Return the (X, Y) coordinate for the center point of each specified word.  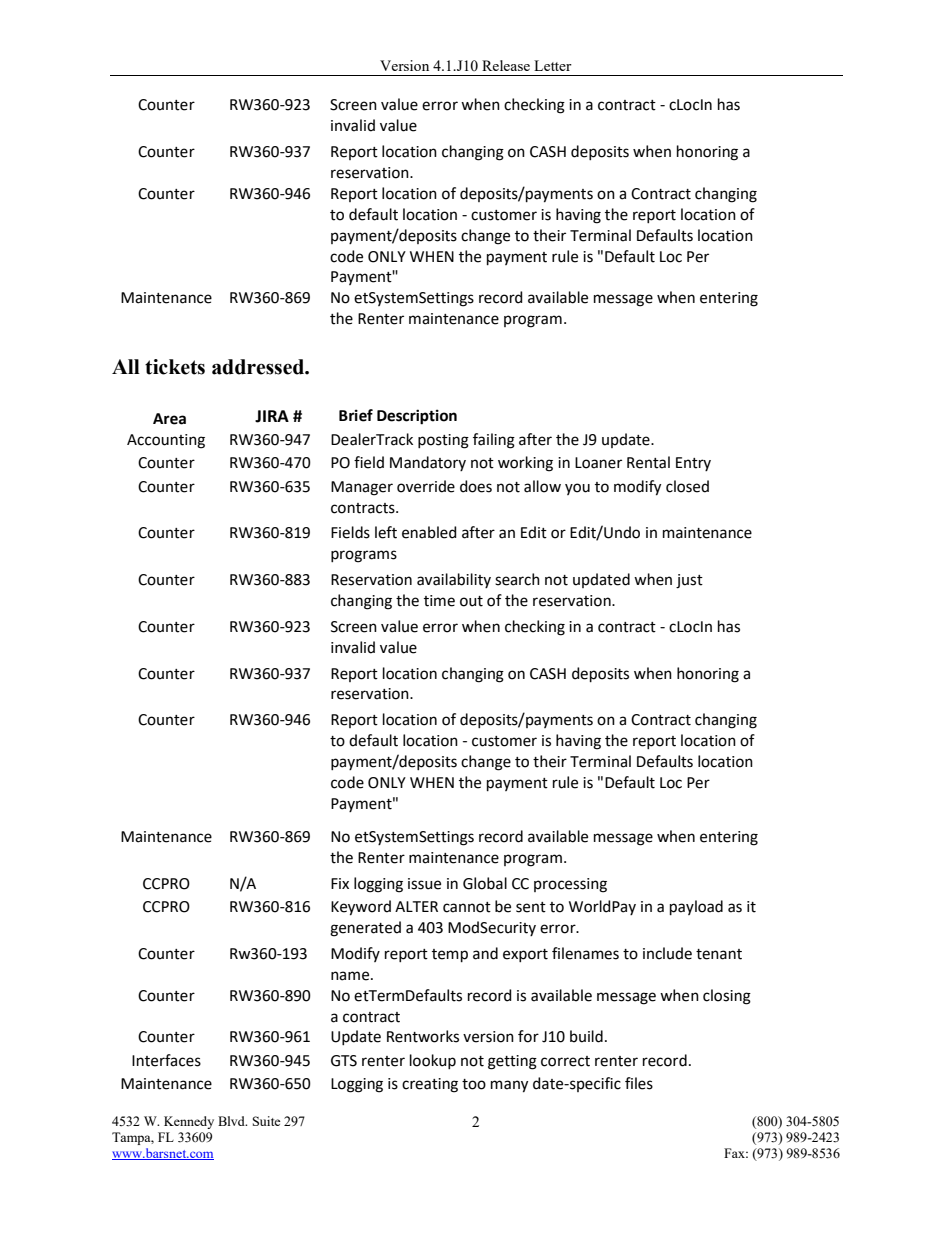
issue (424, 884)
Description (417, 417)
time (439, 601)
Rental (648, 462)
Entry (693, 464)
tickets (175, 367)
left (386, 532)
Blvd (232, 1121)
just (689, 581)
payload (696, 907)
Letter (553, 65)
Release (506, 65)
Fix (340, 883)
